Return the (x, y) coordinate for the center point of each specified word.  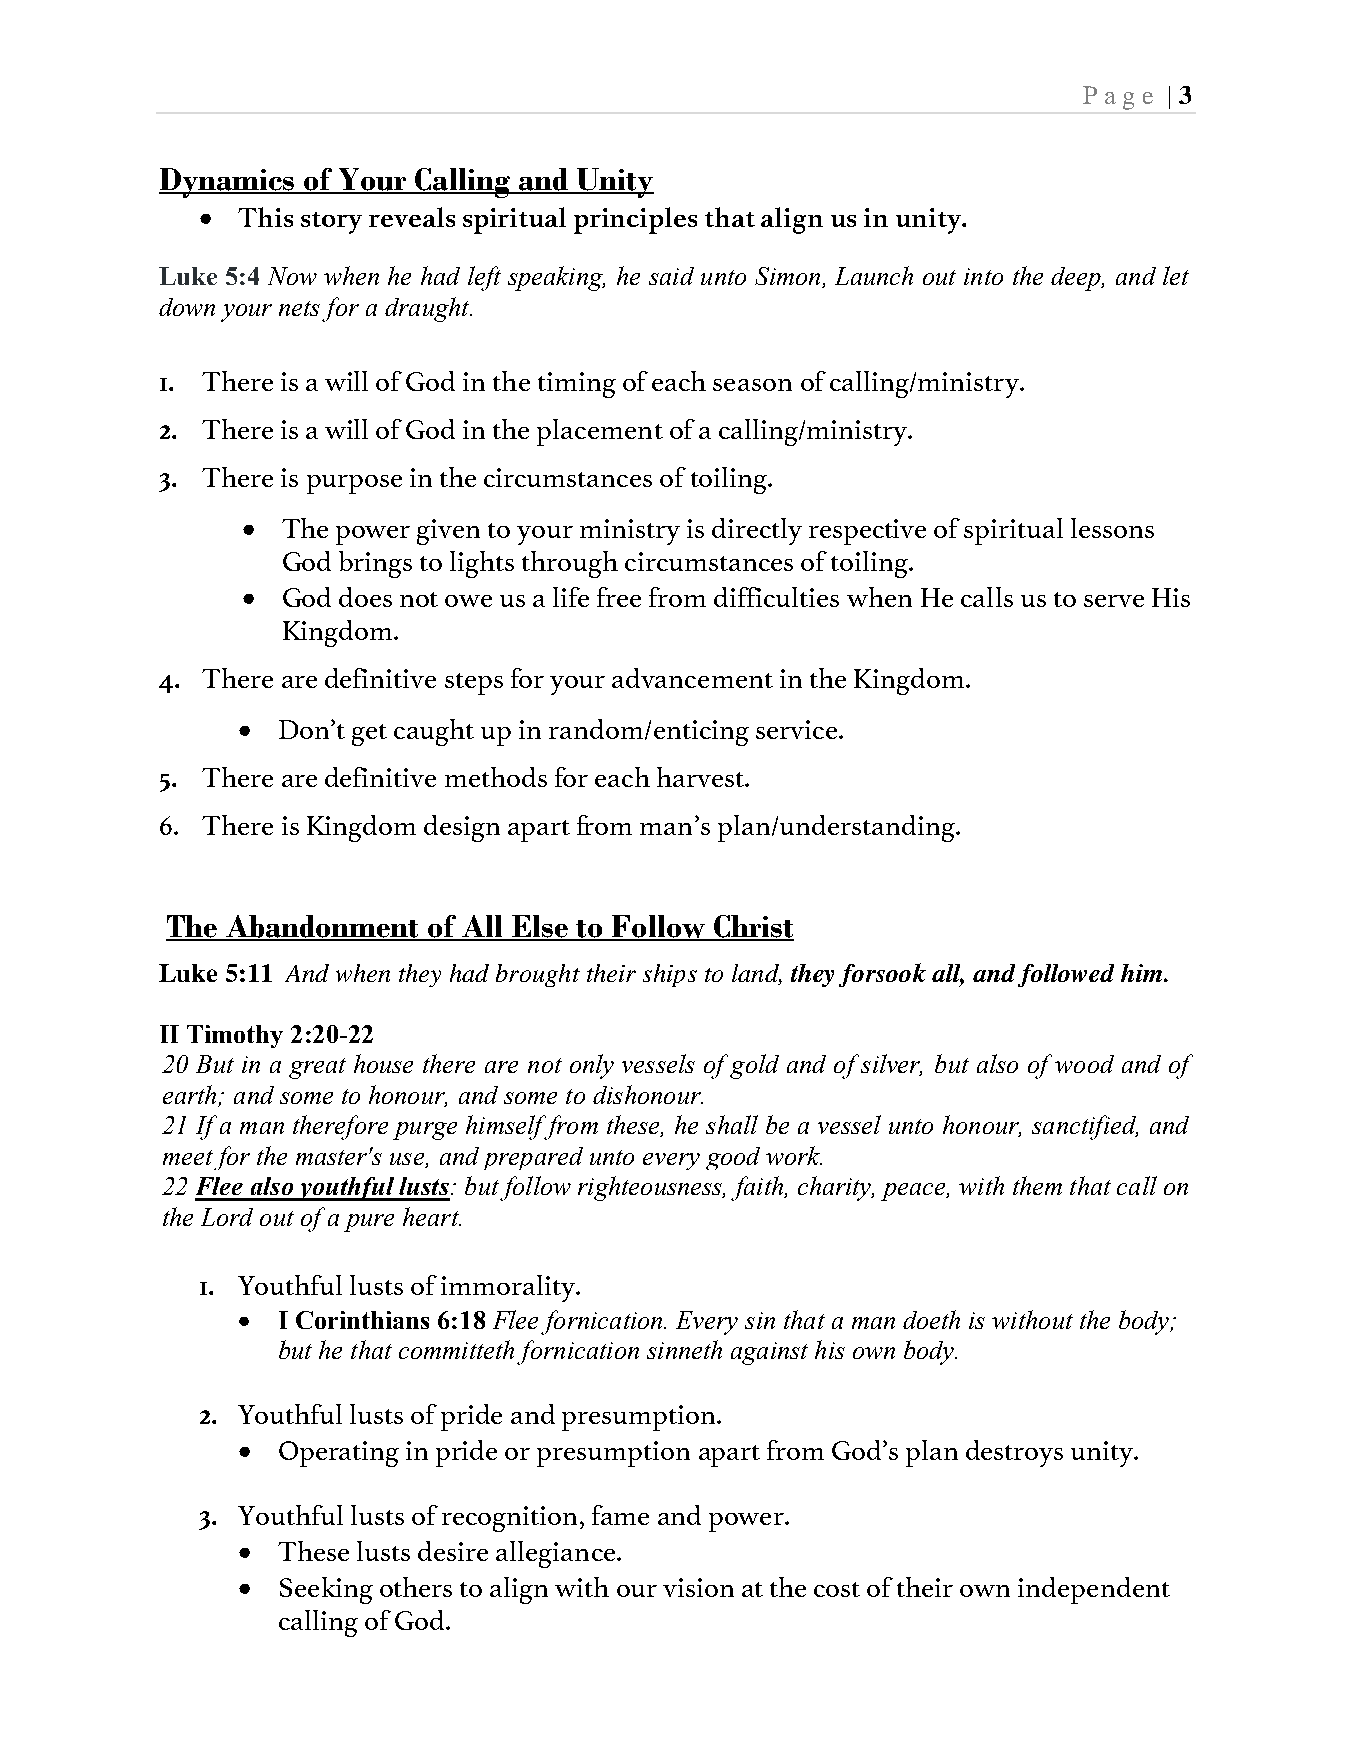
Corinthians (362, 1320)
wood (1084, 1064)
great (317, 1068)
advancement (692, 678)
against (769, 1353)
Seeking (326, 1590)
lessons (1112, 528)
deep (1077, 279)
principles (635, 220)
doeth (931, 1319)
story (331, 223)
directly (757, 531)
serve (1114, 601)
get (369, 735)
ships (670, 975)
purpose (354, 484)
